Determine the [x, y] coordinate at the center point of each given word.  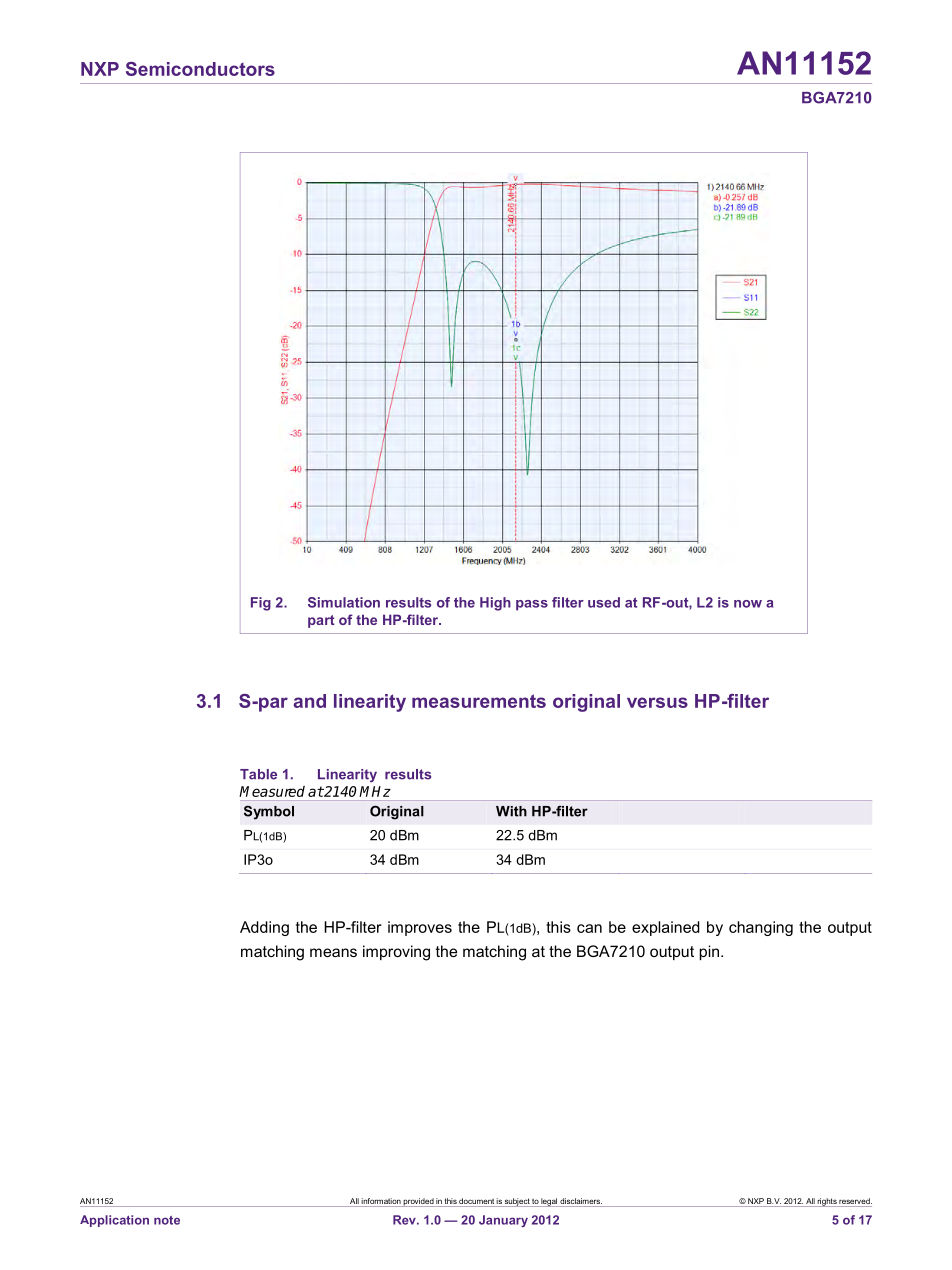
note [167, 1220]
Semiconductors [200, 69]
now [748, 604]
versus [657, 702]
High [495, 604]
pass [532, 605]
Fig [261, 604]
